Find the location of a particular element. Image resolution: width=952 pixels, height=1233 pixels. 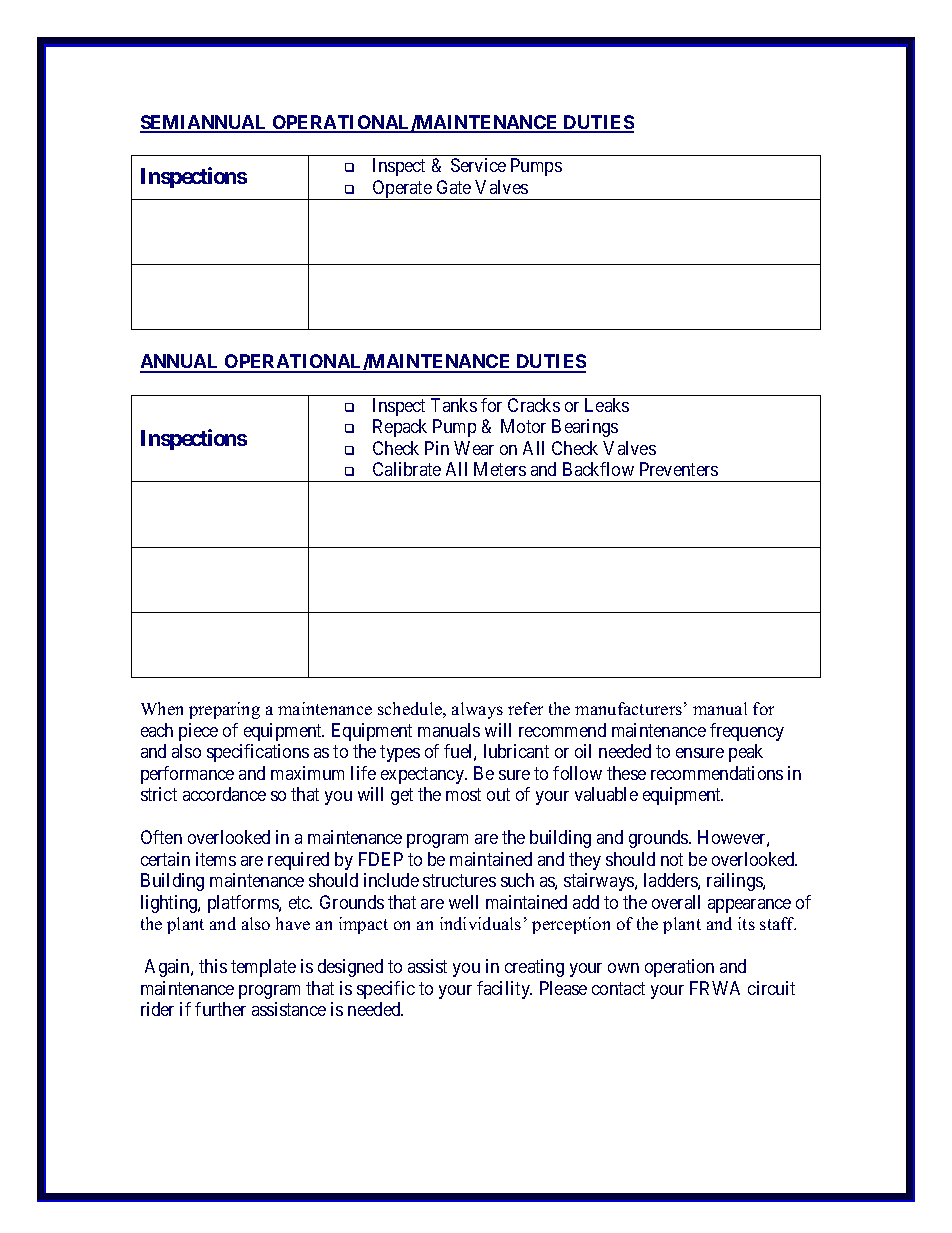

Service is located at coordinates (478, 165).
